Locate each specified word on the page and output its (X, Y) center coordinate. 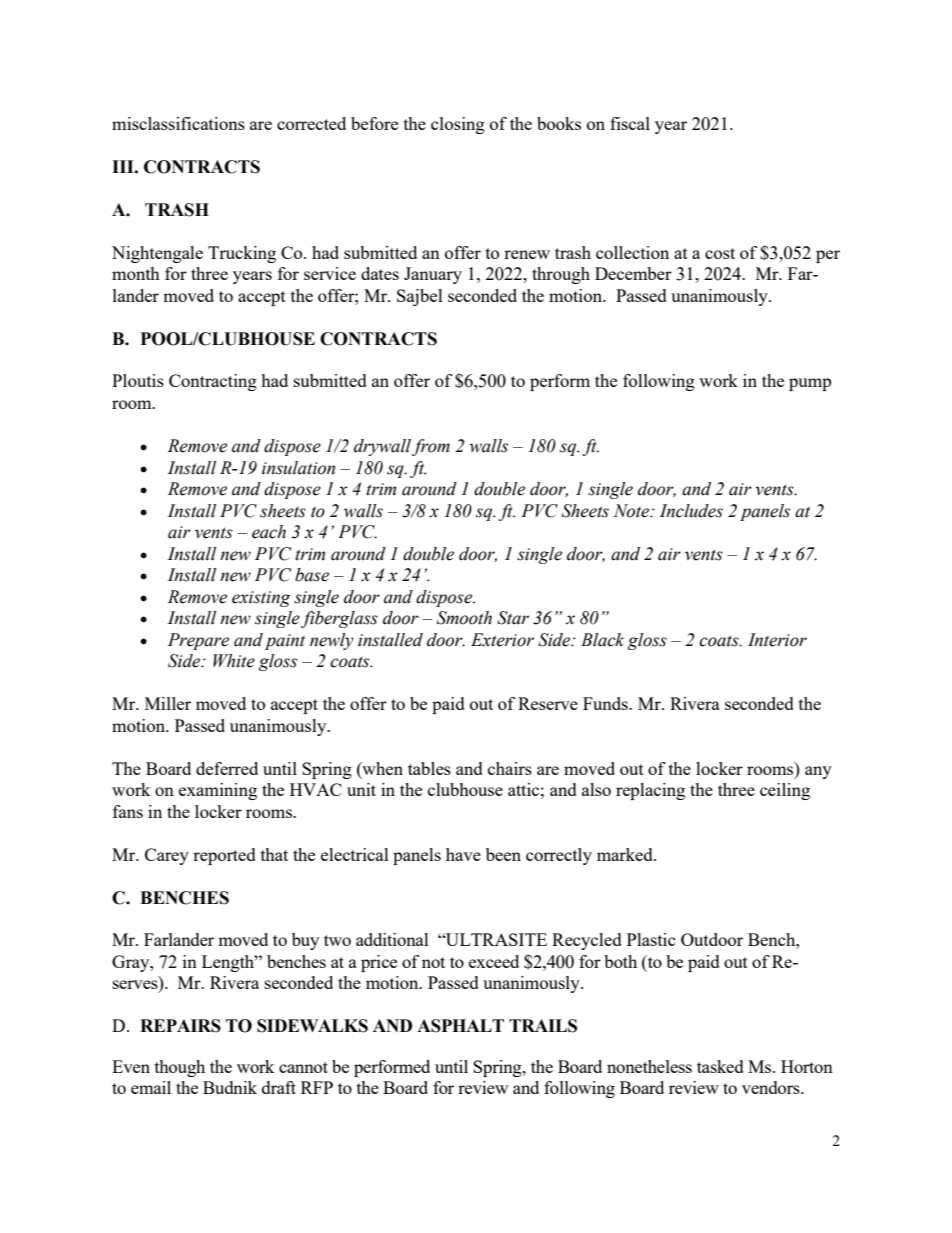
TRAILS (543, 1026)
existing (261, 599)
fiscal (630, 123)
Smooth (464, 618)
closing (458, 125)
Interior (777, 640)
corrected (311, 123)
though (180, 1068)
